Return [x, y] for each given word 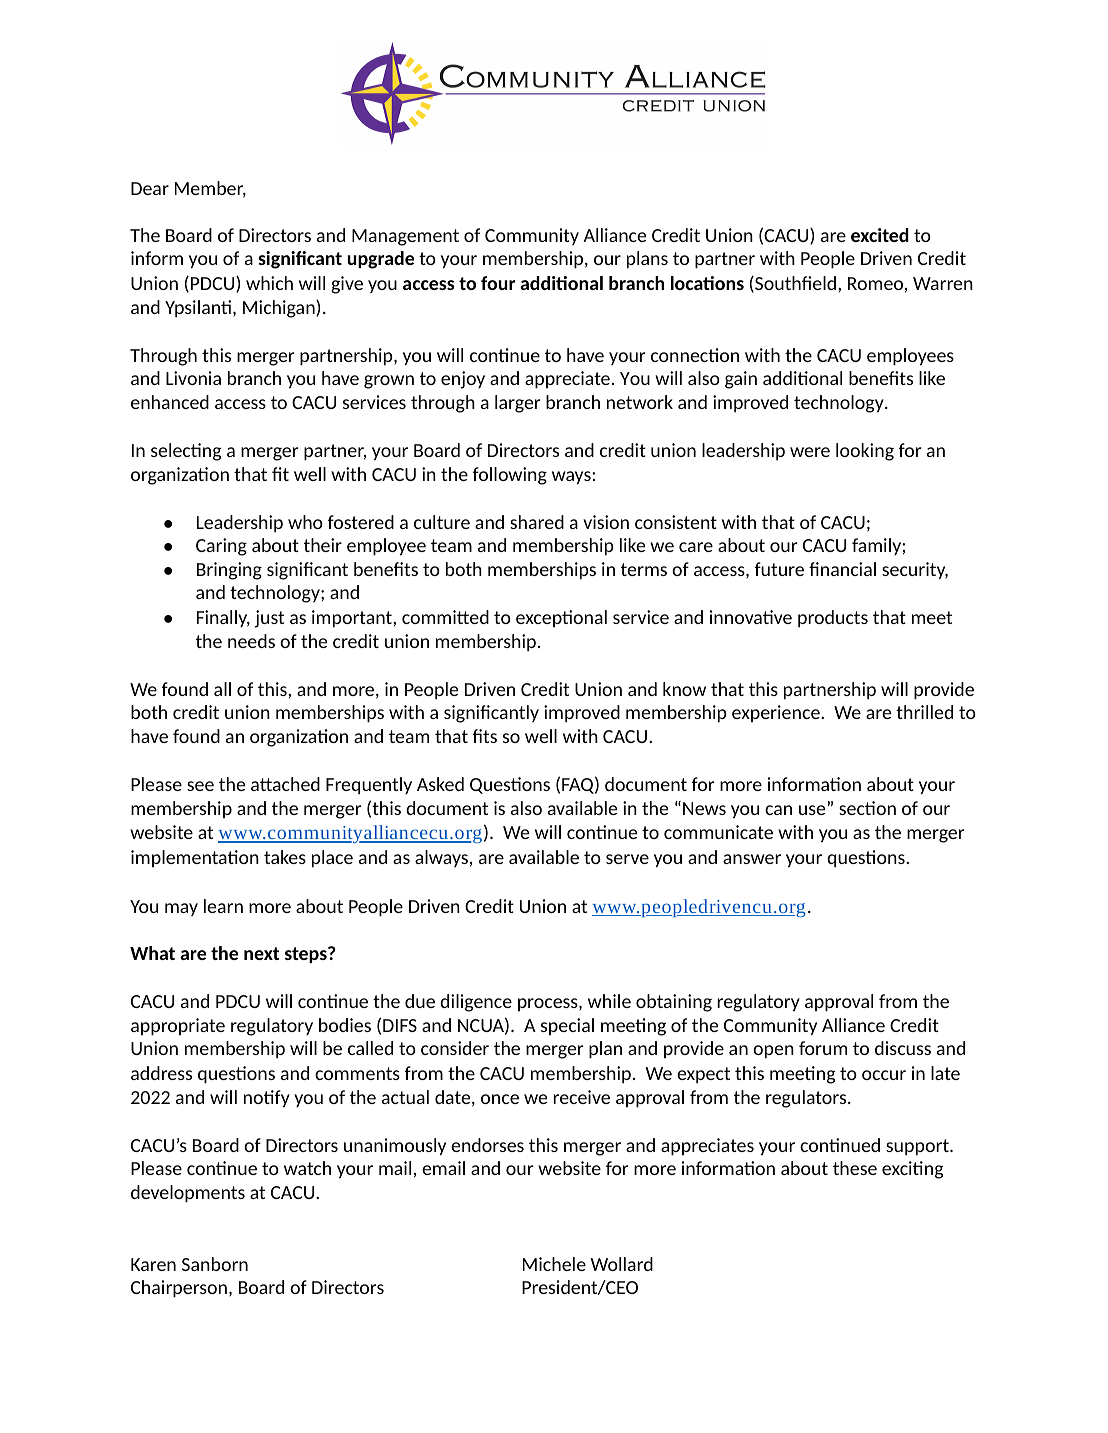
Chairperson [179, 1289]
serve [627, 859]
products [833, 619]
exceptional [561, 618]
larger [518, 404]
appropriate [178, 1027]
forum [823, 1048]
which [269, 283]
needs [251, 641]
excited [880, 235]
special [567, 1026]
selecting [186, 452]
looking [865, 452]
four [498, 283]
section [867, 808]
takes [285, 857]
